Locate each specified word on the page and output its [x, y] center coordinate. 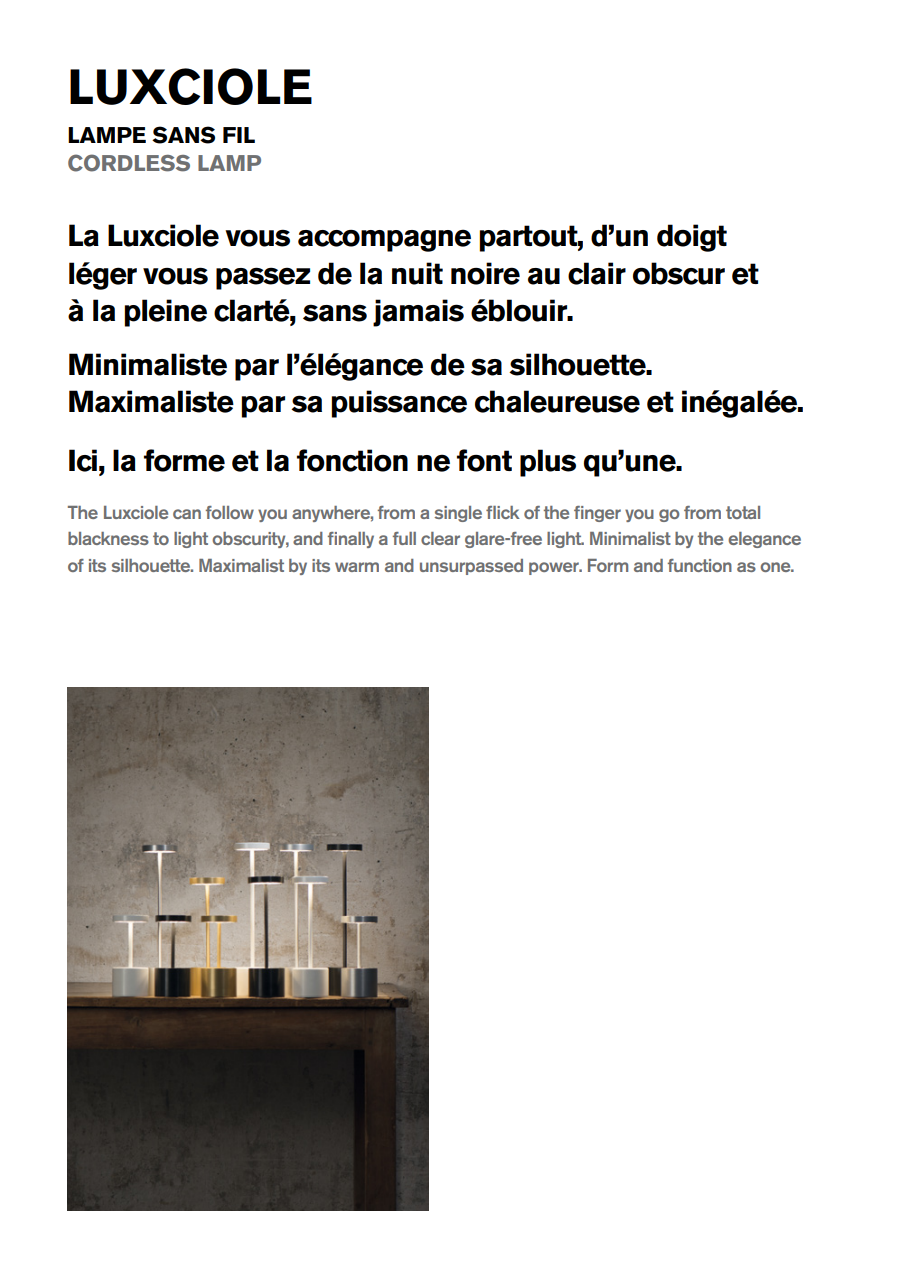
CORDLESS [129, 163]
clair [597, 273]
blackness [108, 538]
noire [485, 273]
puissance [399, 404]
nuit [417, 273]
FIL [239, 135]
